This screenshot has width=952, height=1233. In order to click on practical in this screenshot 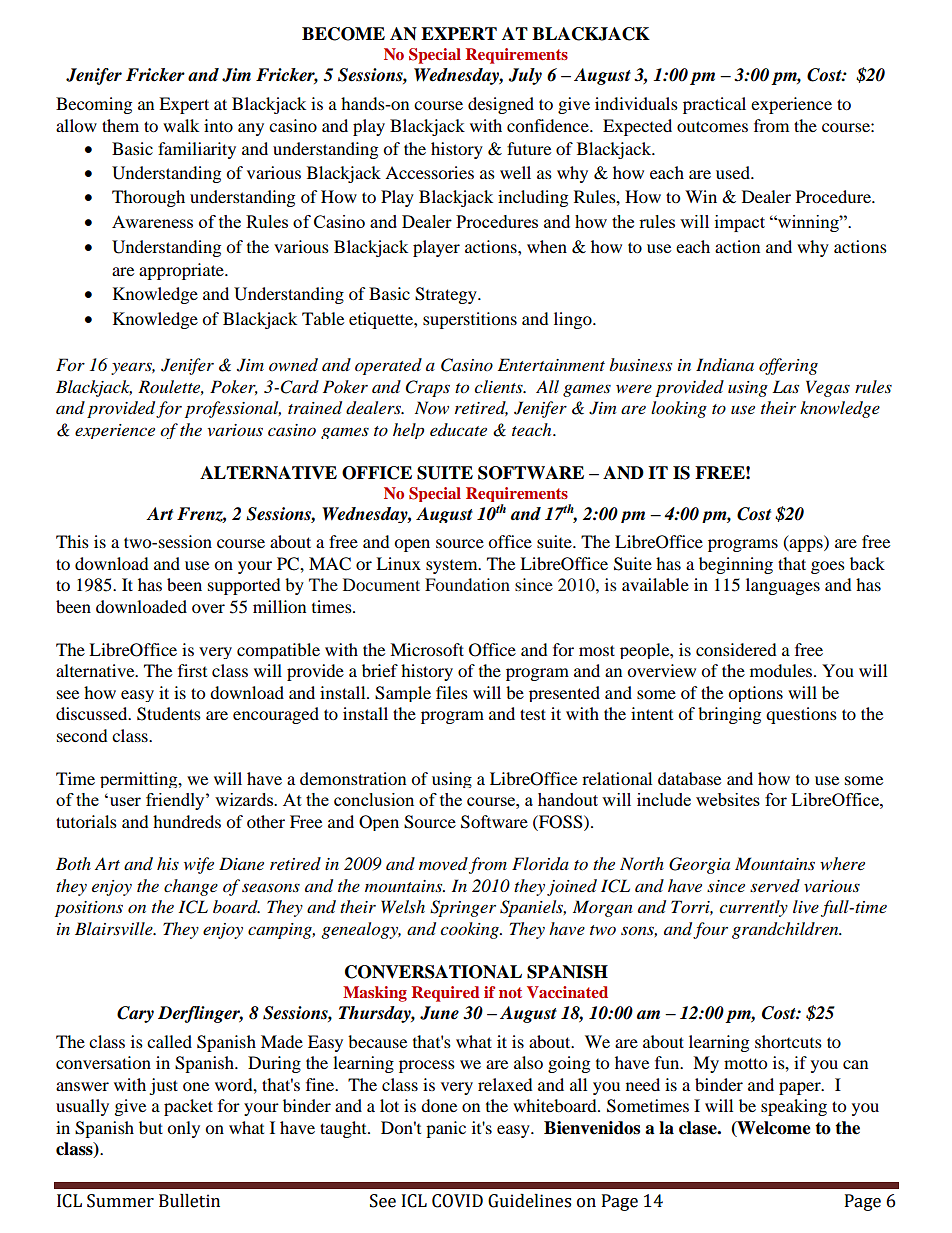, I will do `click(714, 105)`.
